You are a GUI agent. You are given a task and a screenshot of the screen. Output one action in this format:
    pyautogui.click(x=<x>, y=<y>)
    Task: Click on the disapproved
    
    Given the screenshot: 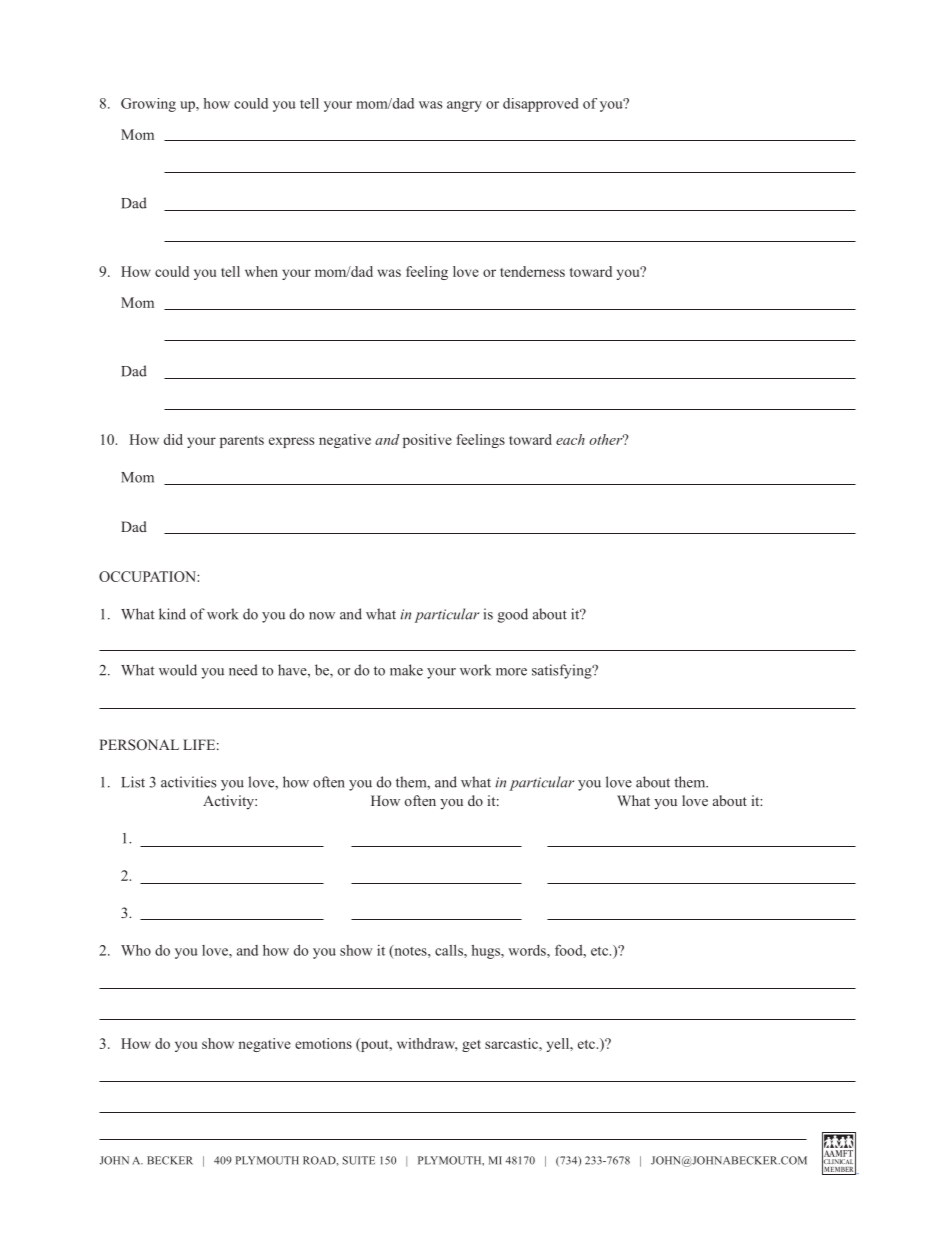 What is the action you would take?
    pyautogui.click(x=541, y=105)
